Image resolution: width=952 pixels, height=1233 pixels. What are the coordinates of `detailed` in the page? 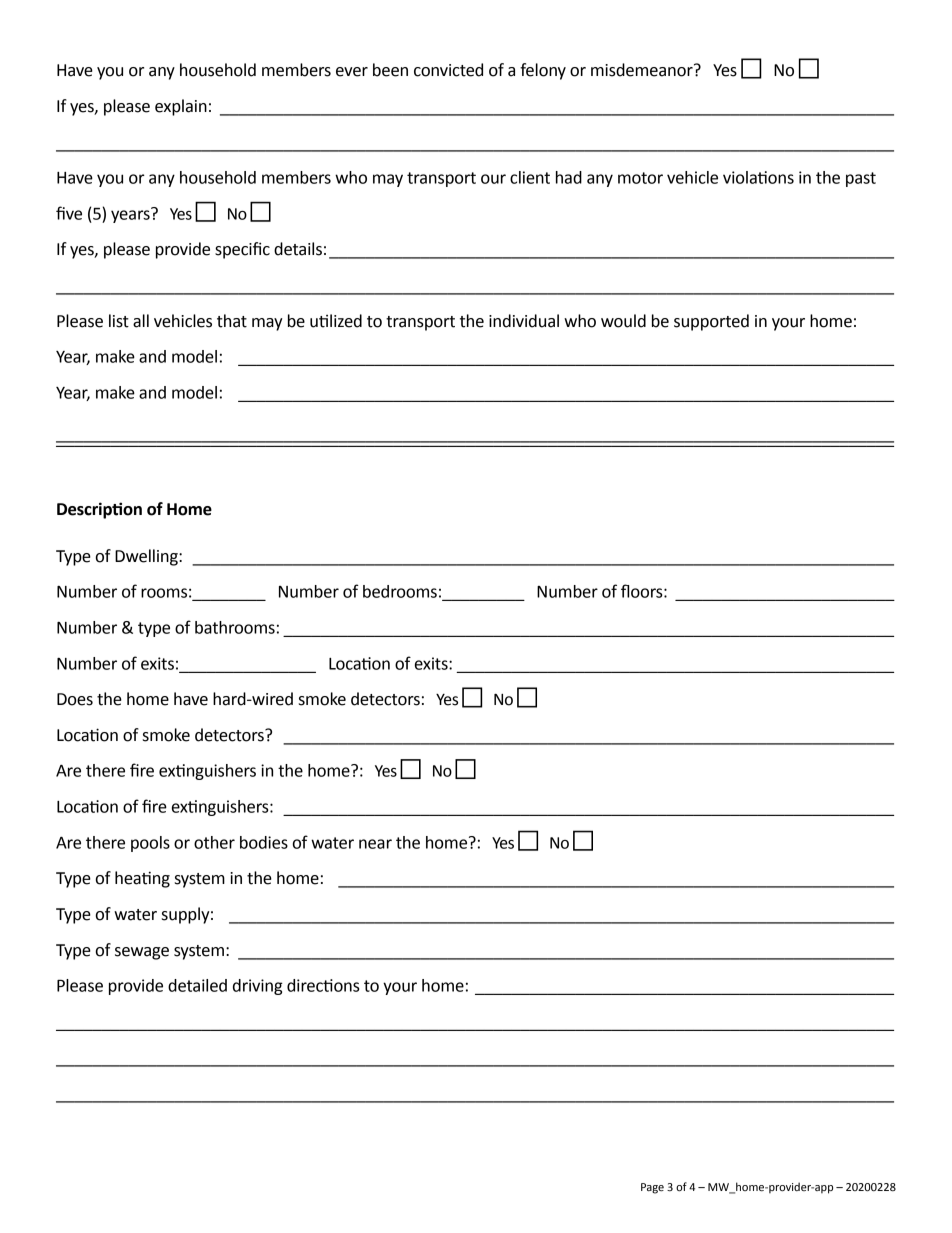 It's located at (197, 985).
